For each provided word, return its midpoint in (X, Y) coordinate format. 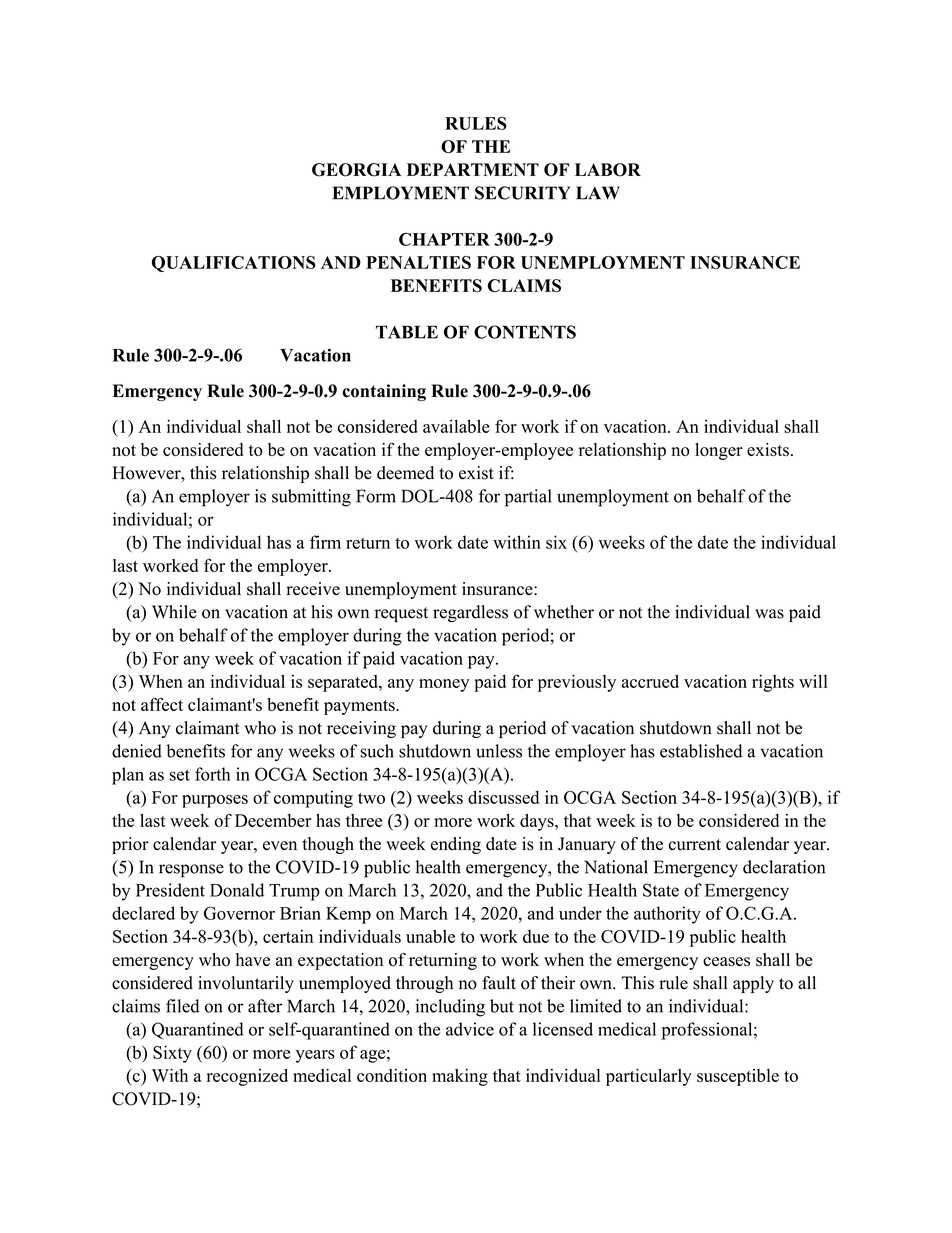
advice (470, 1029)
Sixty (172, 1054)
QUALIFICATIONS (234, 264)
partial (528, 498)
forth (212, 774)
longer (719, 451)
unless (499, 751)
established (701, 751)
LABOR (608, 170)
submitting (311, 498)
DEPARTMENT (473, 169)
